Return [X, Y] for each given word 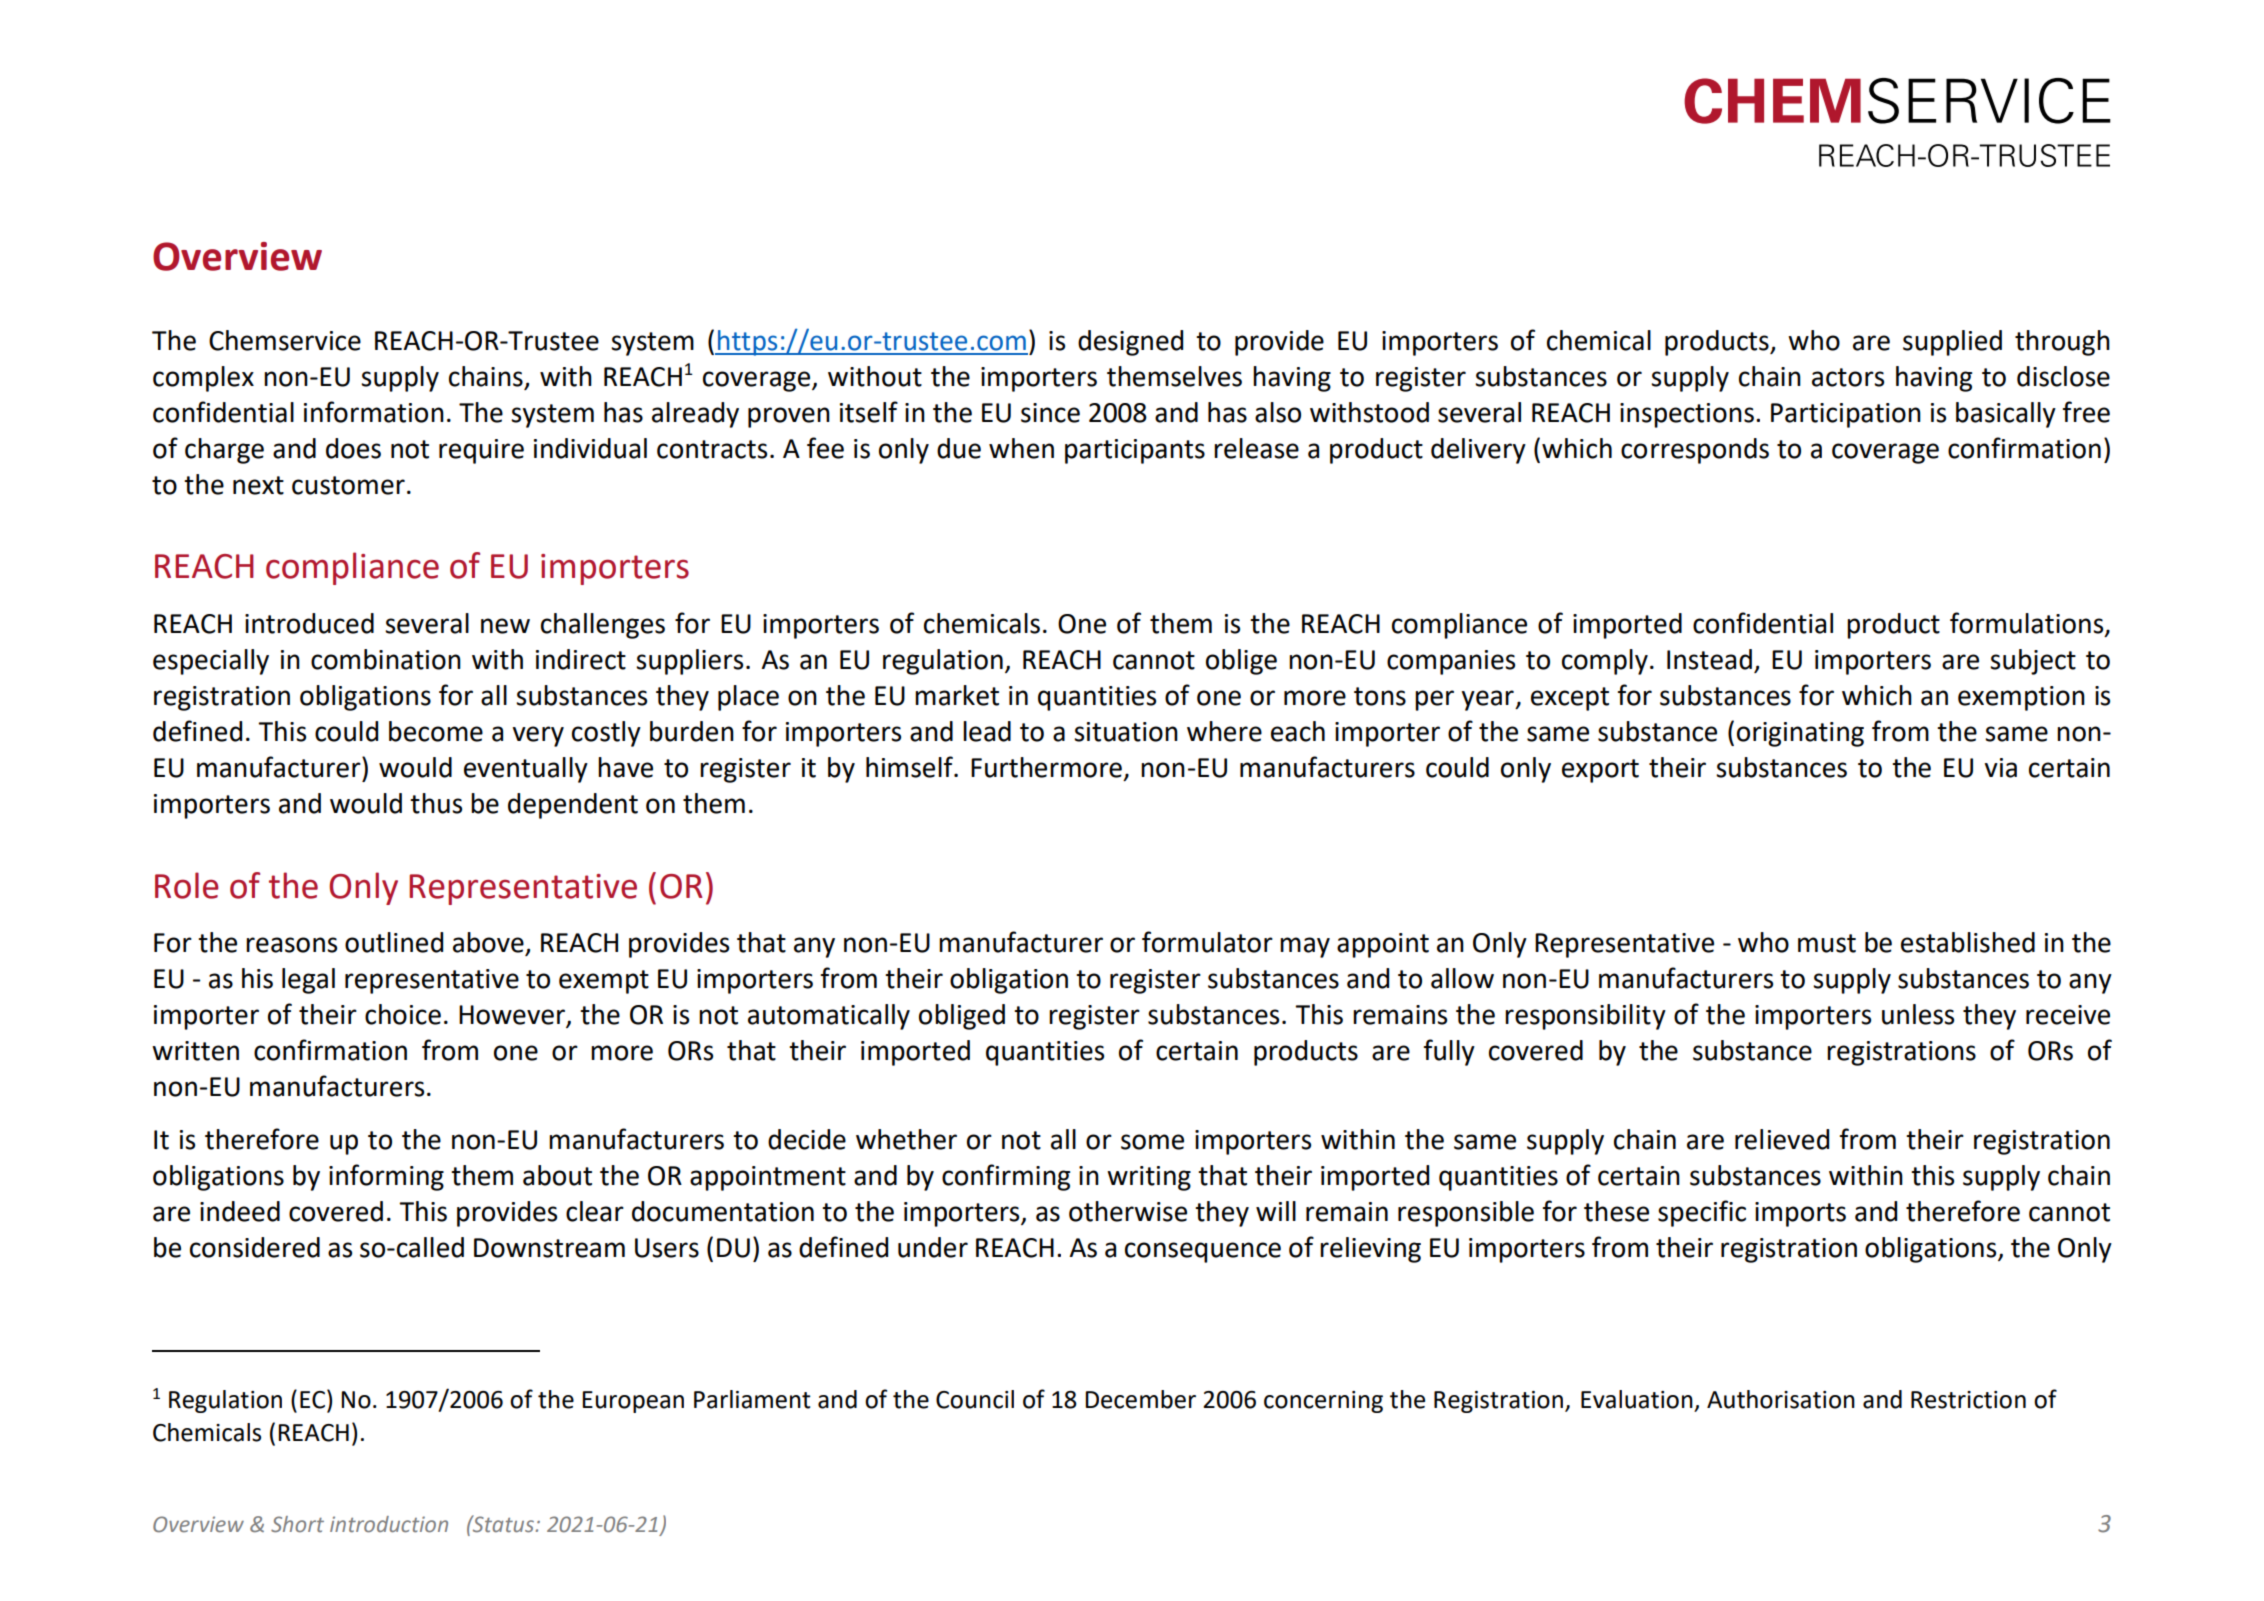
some [1152, 1142]
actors [1848, 377]
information [374, 412]
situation [1126, 732]
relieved [1782, 1139]
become [436, 731]
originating [1800, 734]
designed [1130, 343]
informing [386, 1177]
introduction [389, 1524]
